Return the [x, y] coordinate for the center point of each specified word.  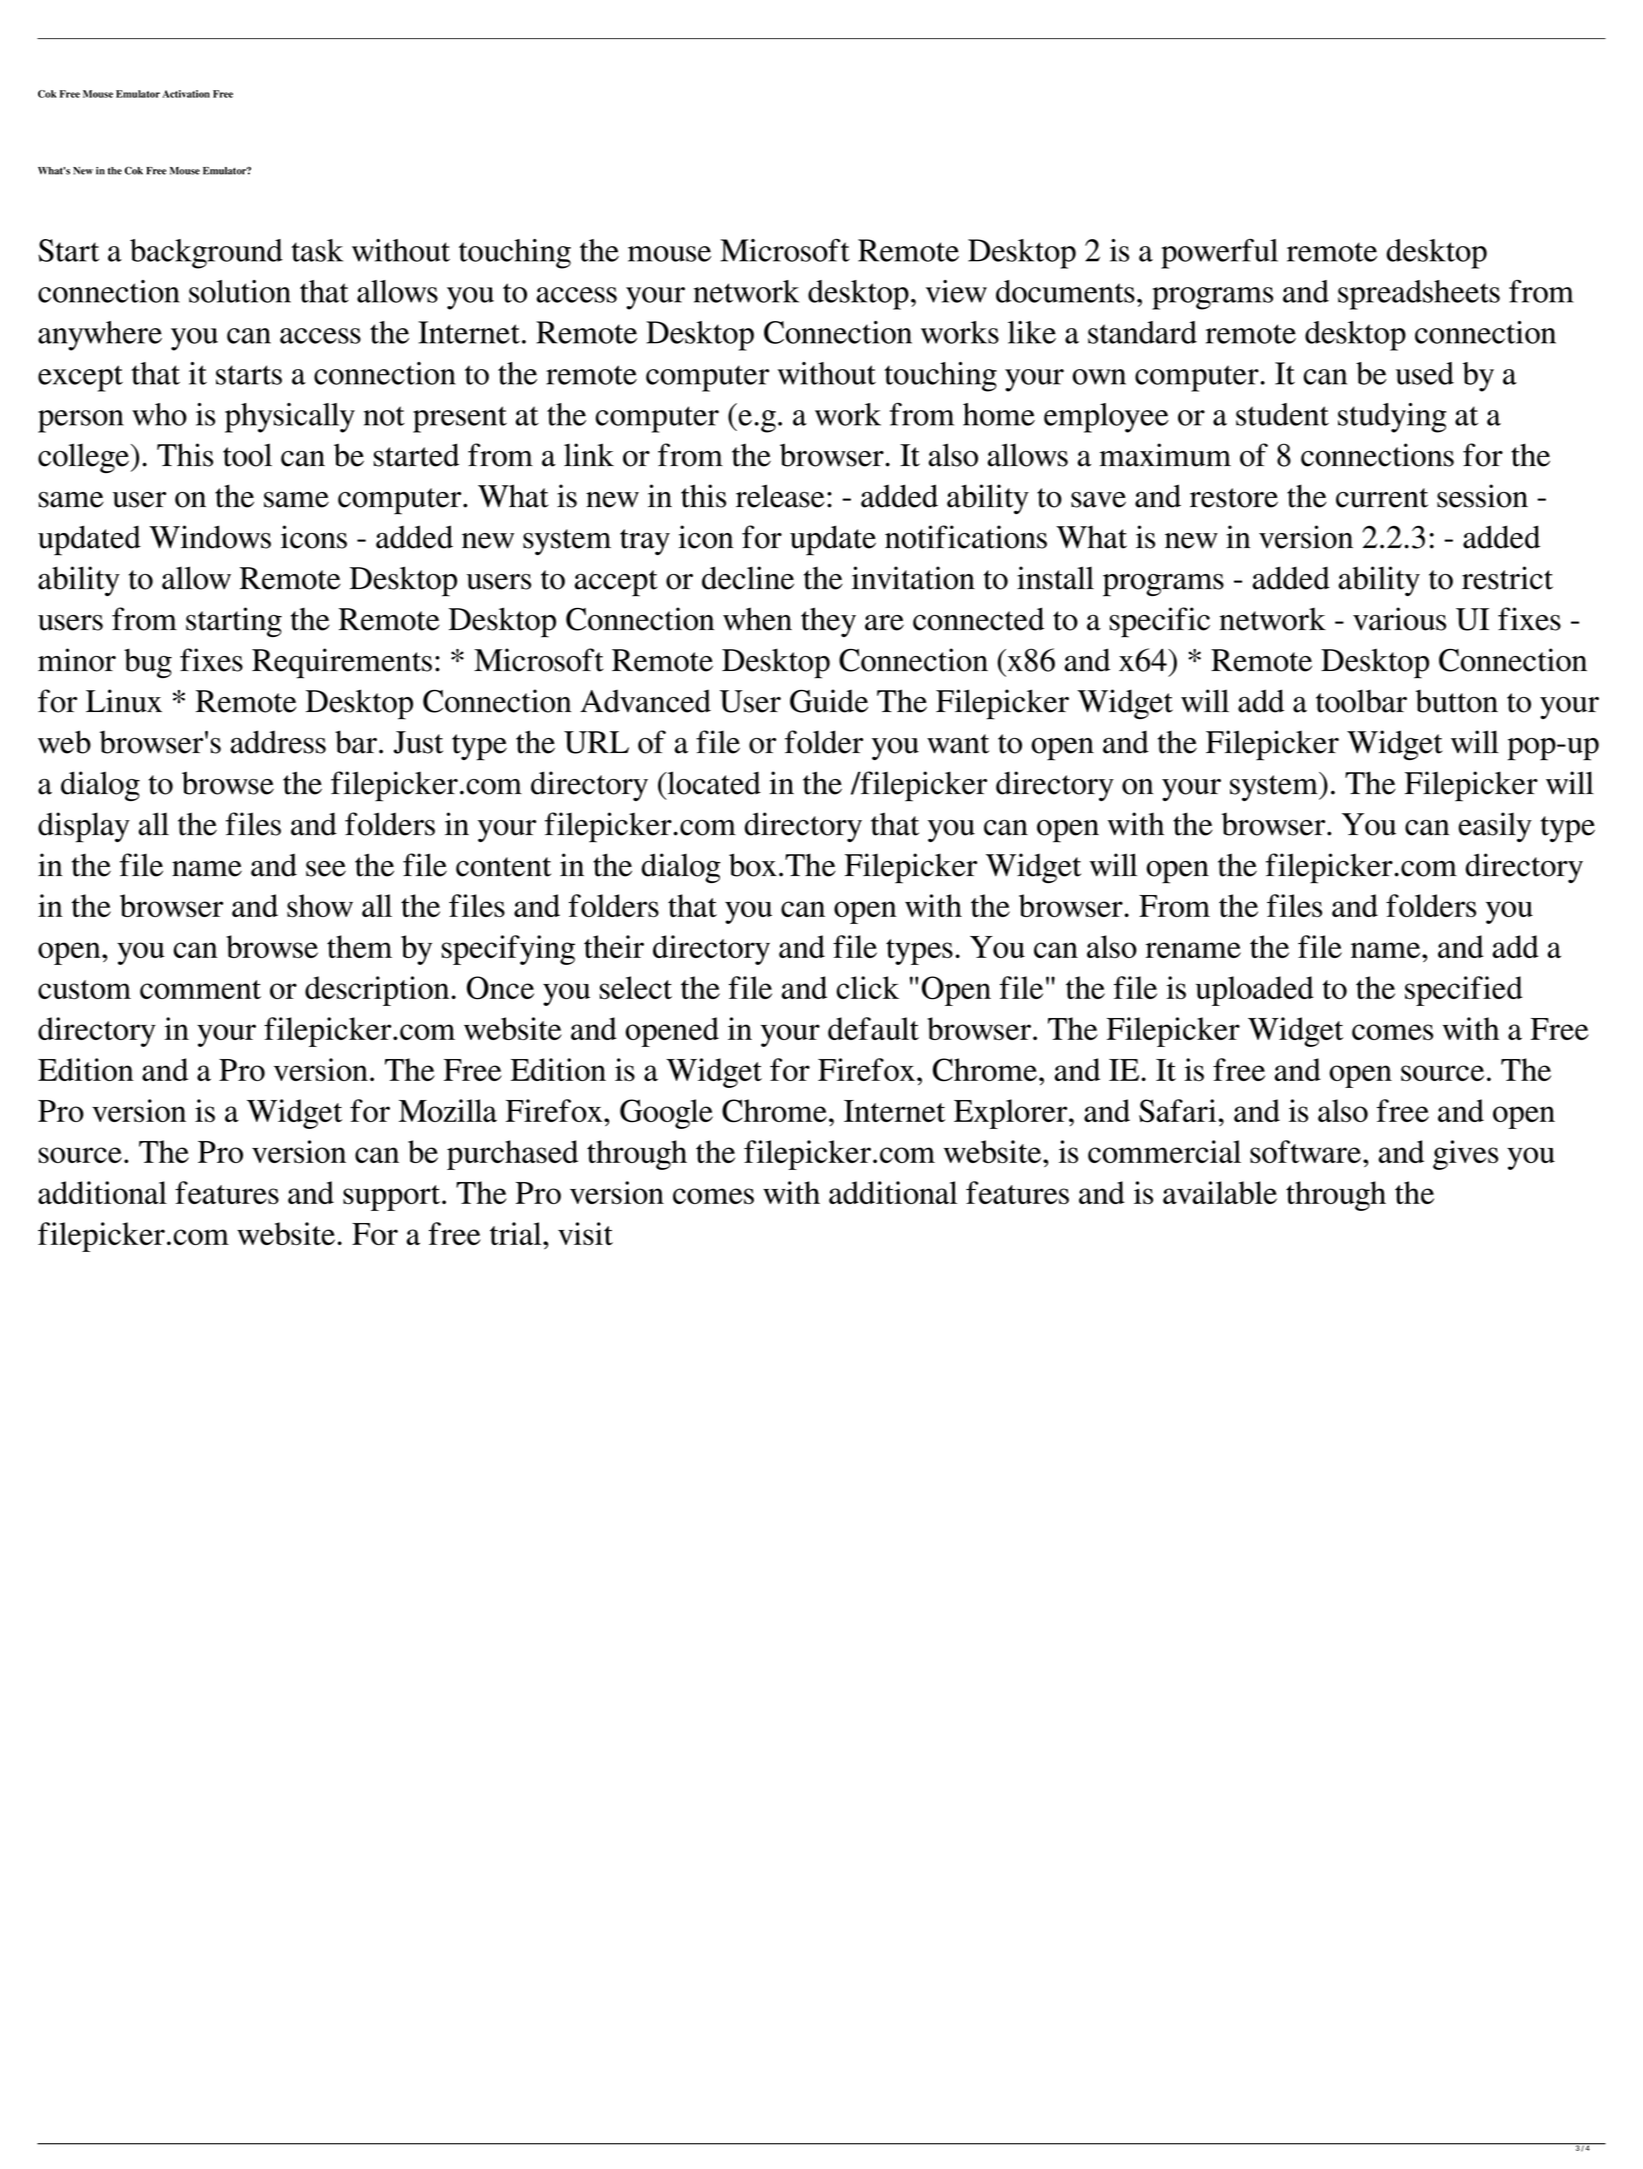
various [1399, 619]
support [393, 1198]
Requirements [342, 663]
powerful [1219, 254]
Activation [186, 94]
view [956, 291]
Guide [829, 701]
